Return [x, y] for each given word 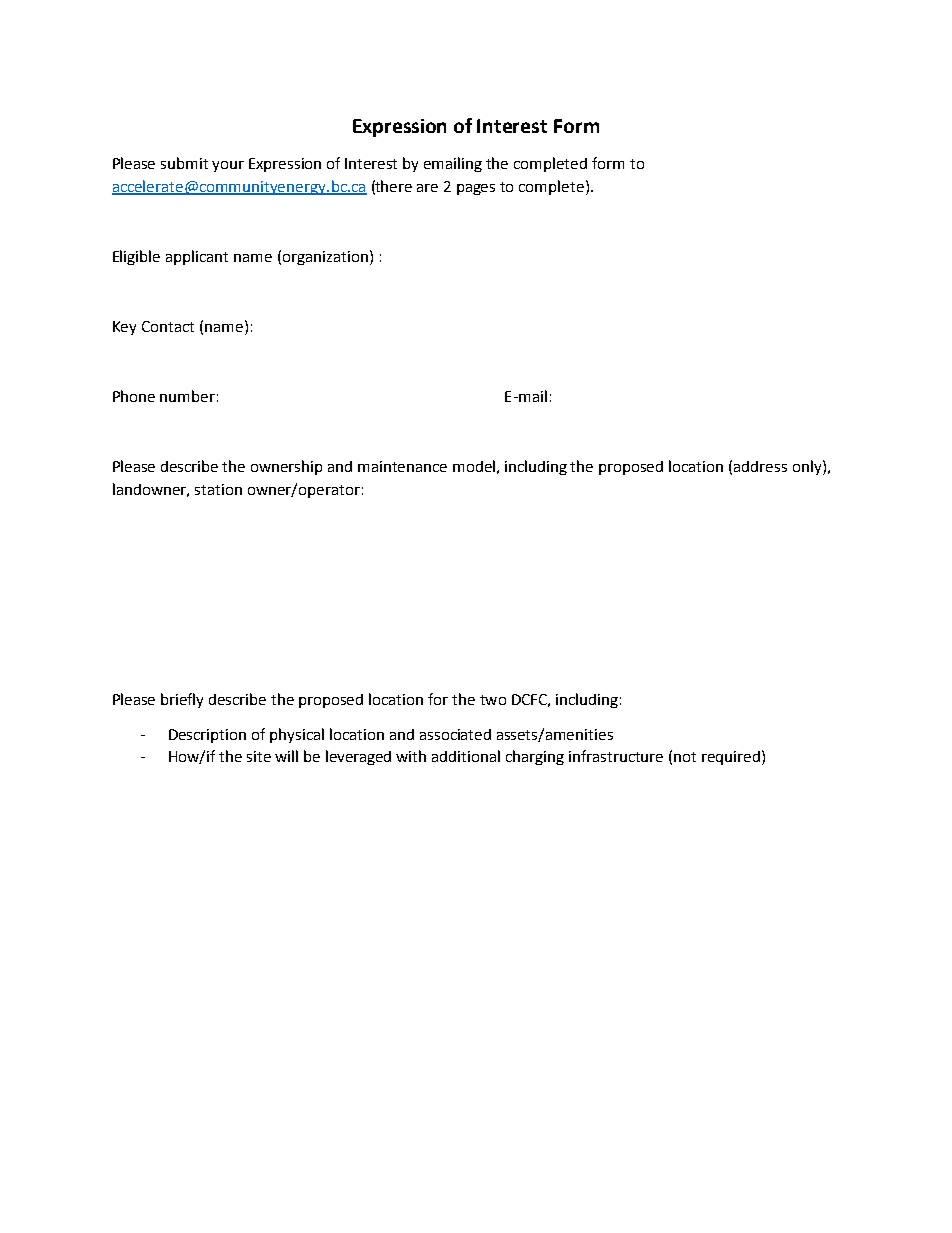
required [732, 757]
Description [207, 736]
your [228, 166]
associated [455, 734]
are [427, 188]
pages [476, 189]
